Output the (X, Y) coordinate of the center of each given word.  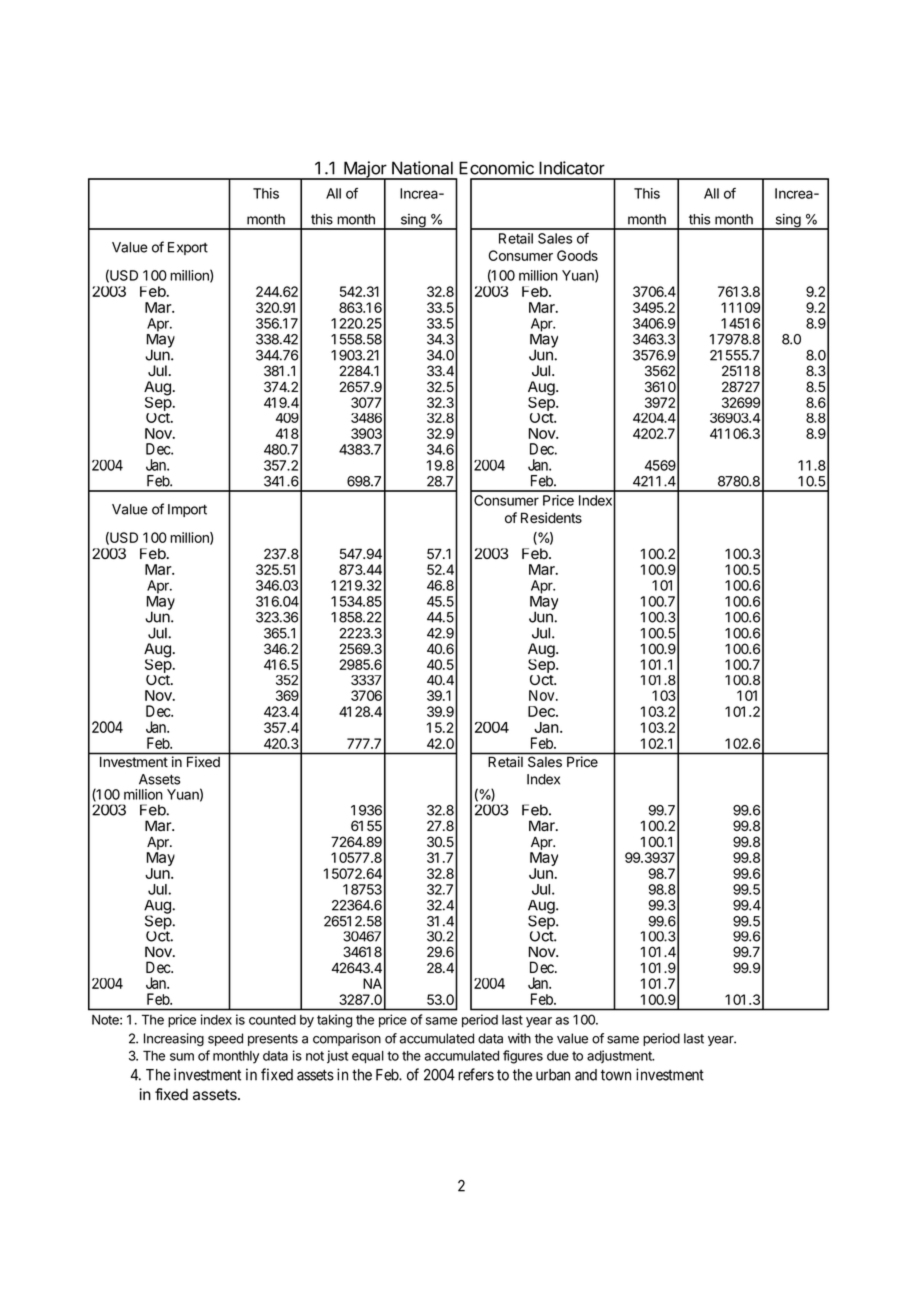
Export (188, 248)
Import (187, 510)
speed (225, 1039)
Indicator (572, 168)
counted (272, 1020)
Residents (551, 518)
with (519, 1038)
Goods (577, 255)
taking (334, 1021)
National (422, 168)
